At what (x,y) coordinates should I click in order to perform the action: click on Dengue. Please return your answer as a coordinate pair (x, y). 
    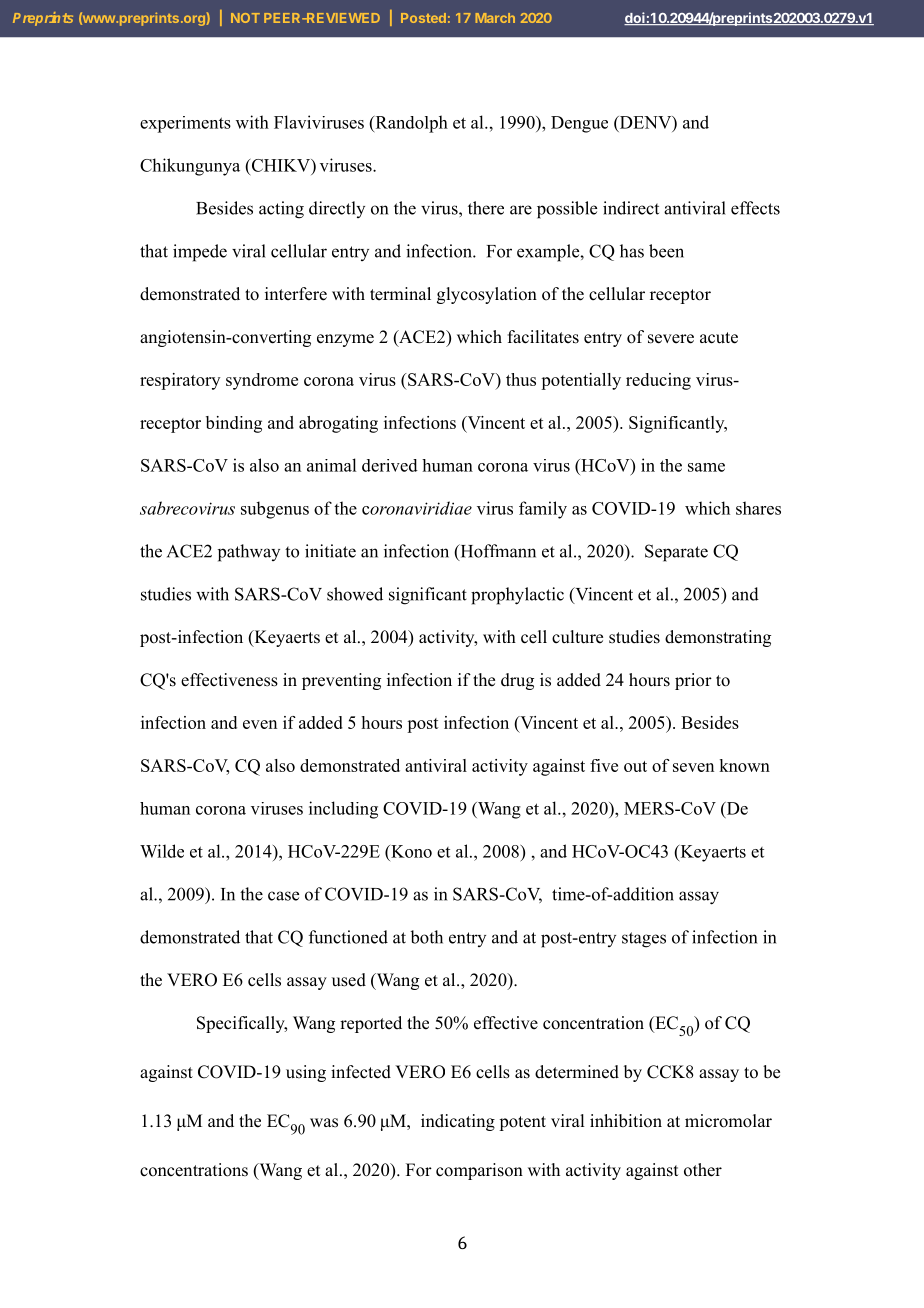
    Looking at the image, I should click on (579, 124).
